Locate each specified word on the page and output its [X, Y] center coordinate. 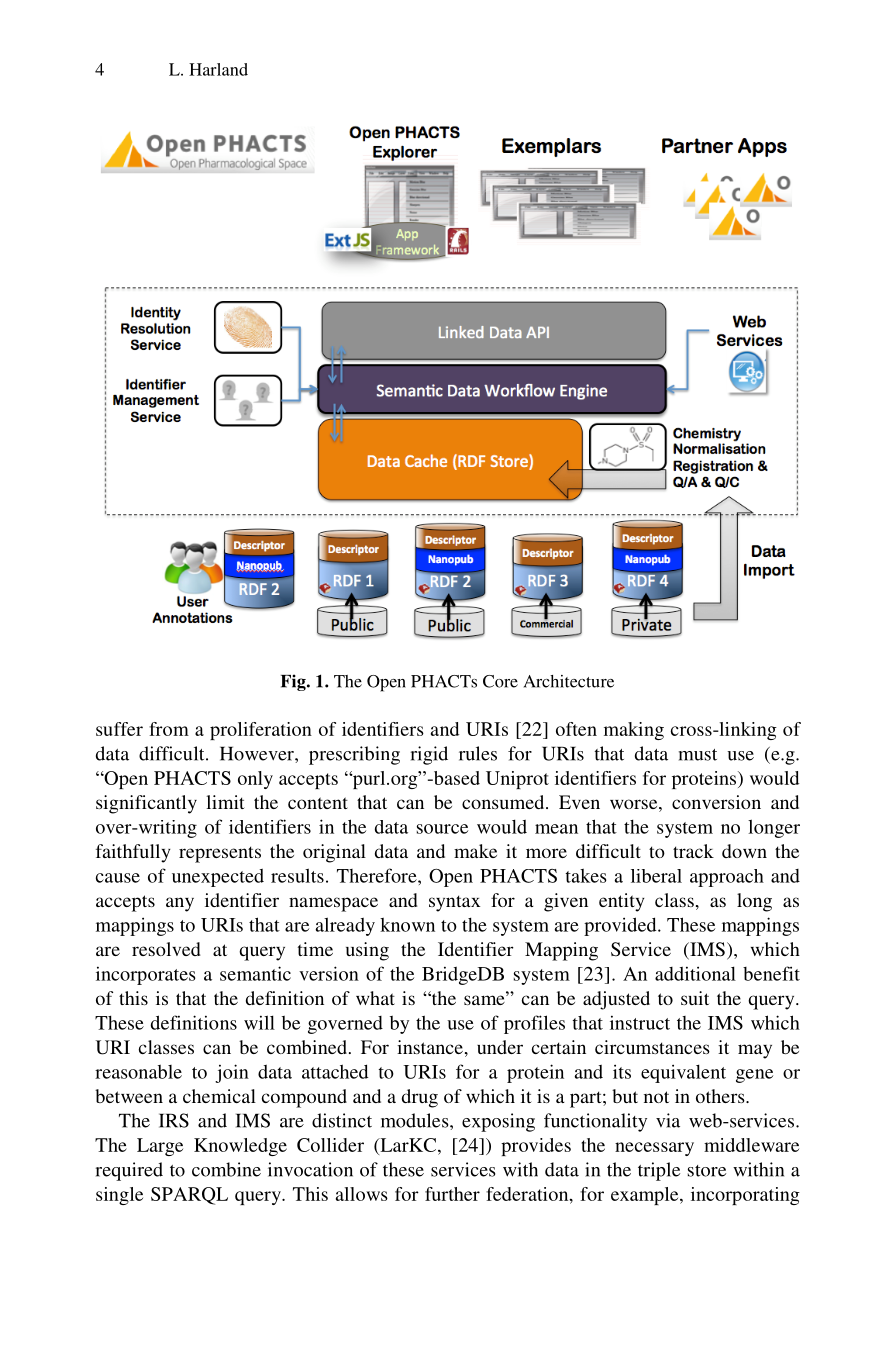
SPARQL [189, 1196]
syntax [454, 903]
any [180, 904]
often [576, 729]
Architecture [569, 681]
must [698, 755]
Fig [294, 682]
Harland [218, 69]
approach [727, 878]
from [169, 729]
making [634, 731]
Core [500, 681]
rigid [429, 755]
